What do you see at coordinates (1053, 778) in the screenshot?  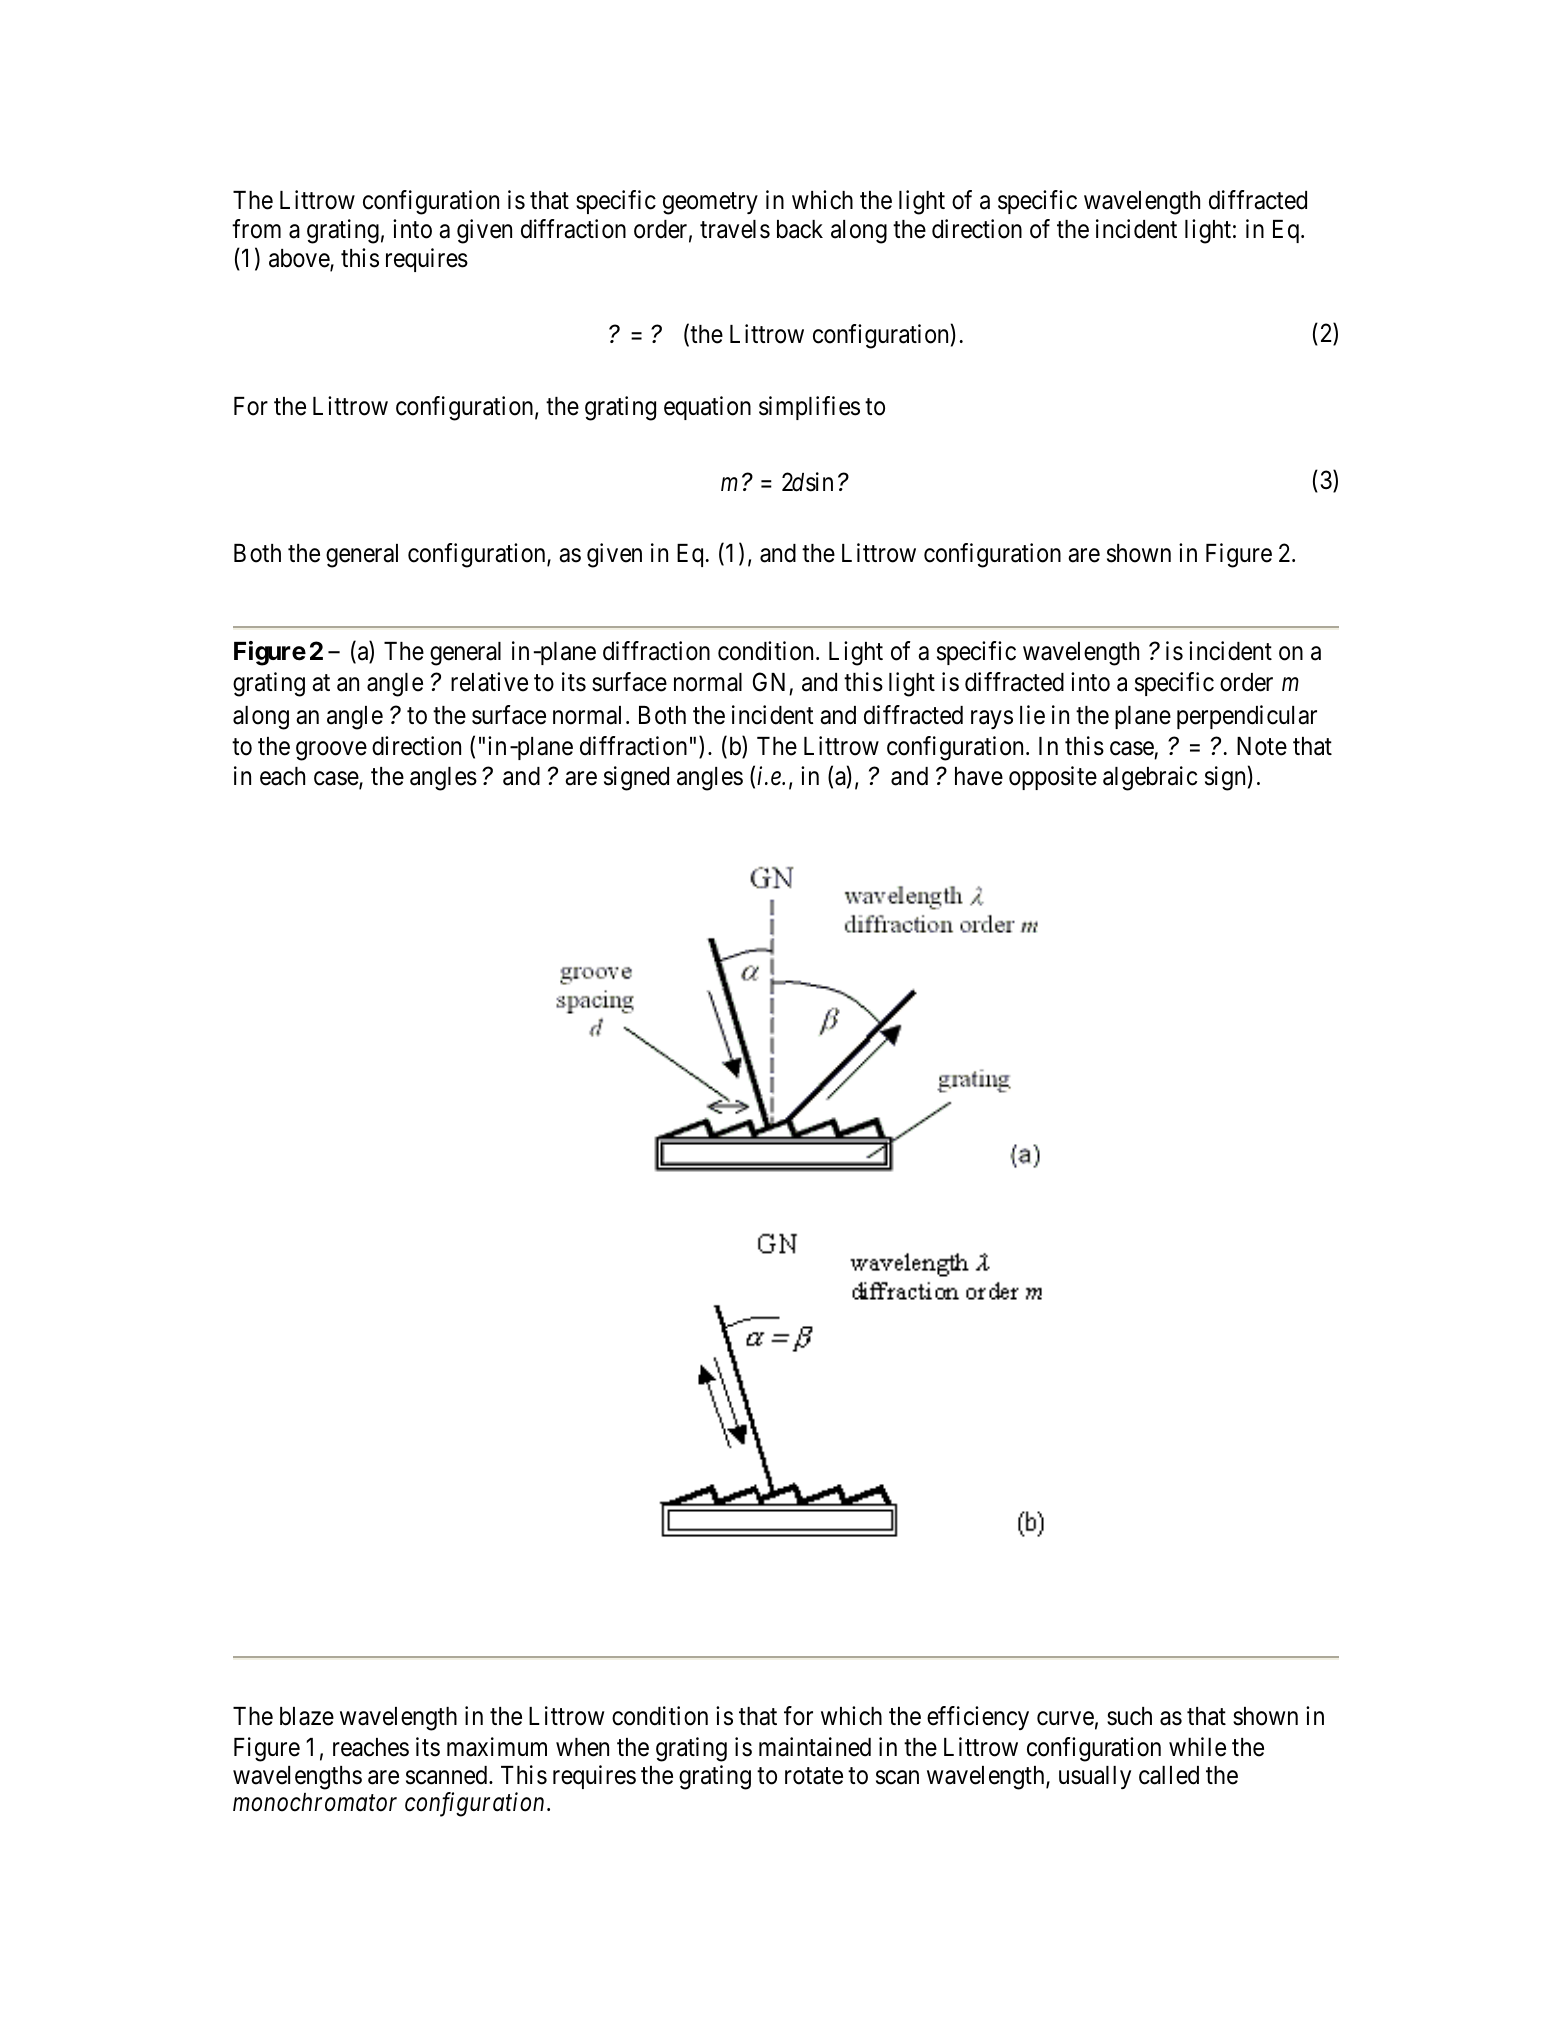 I see `opposite` at bounding box center [1053, 778].
